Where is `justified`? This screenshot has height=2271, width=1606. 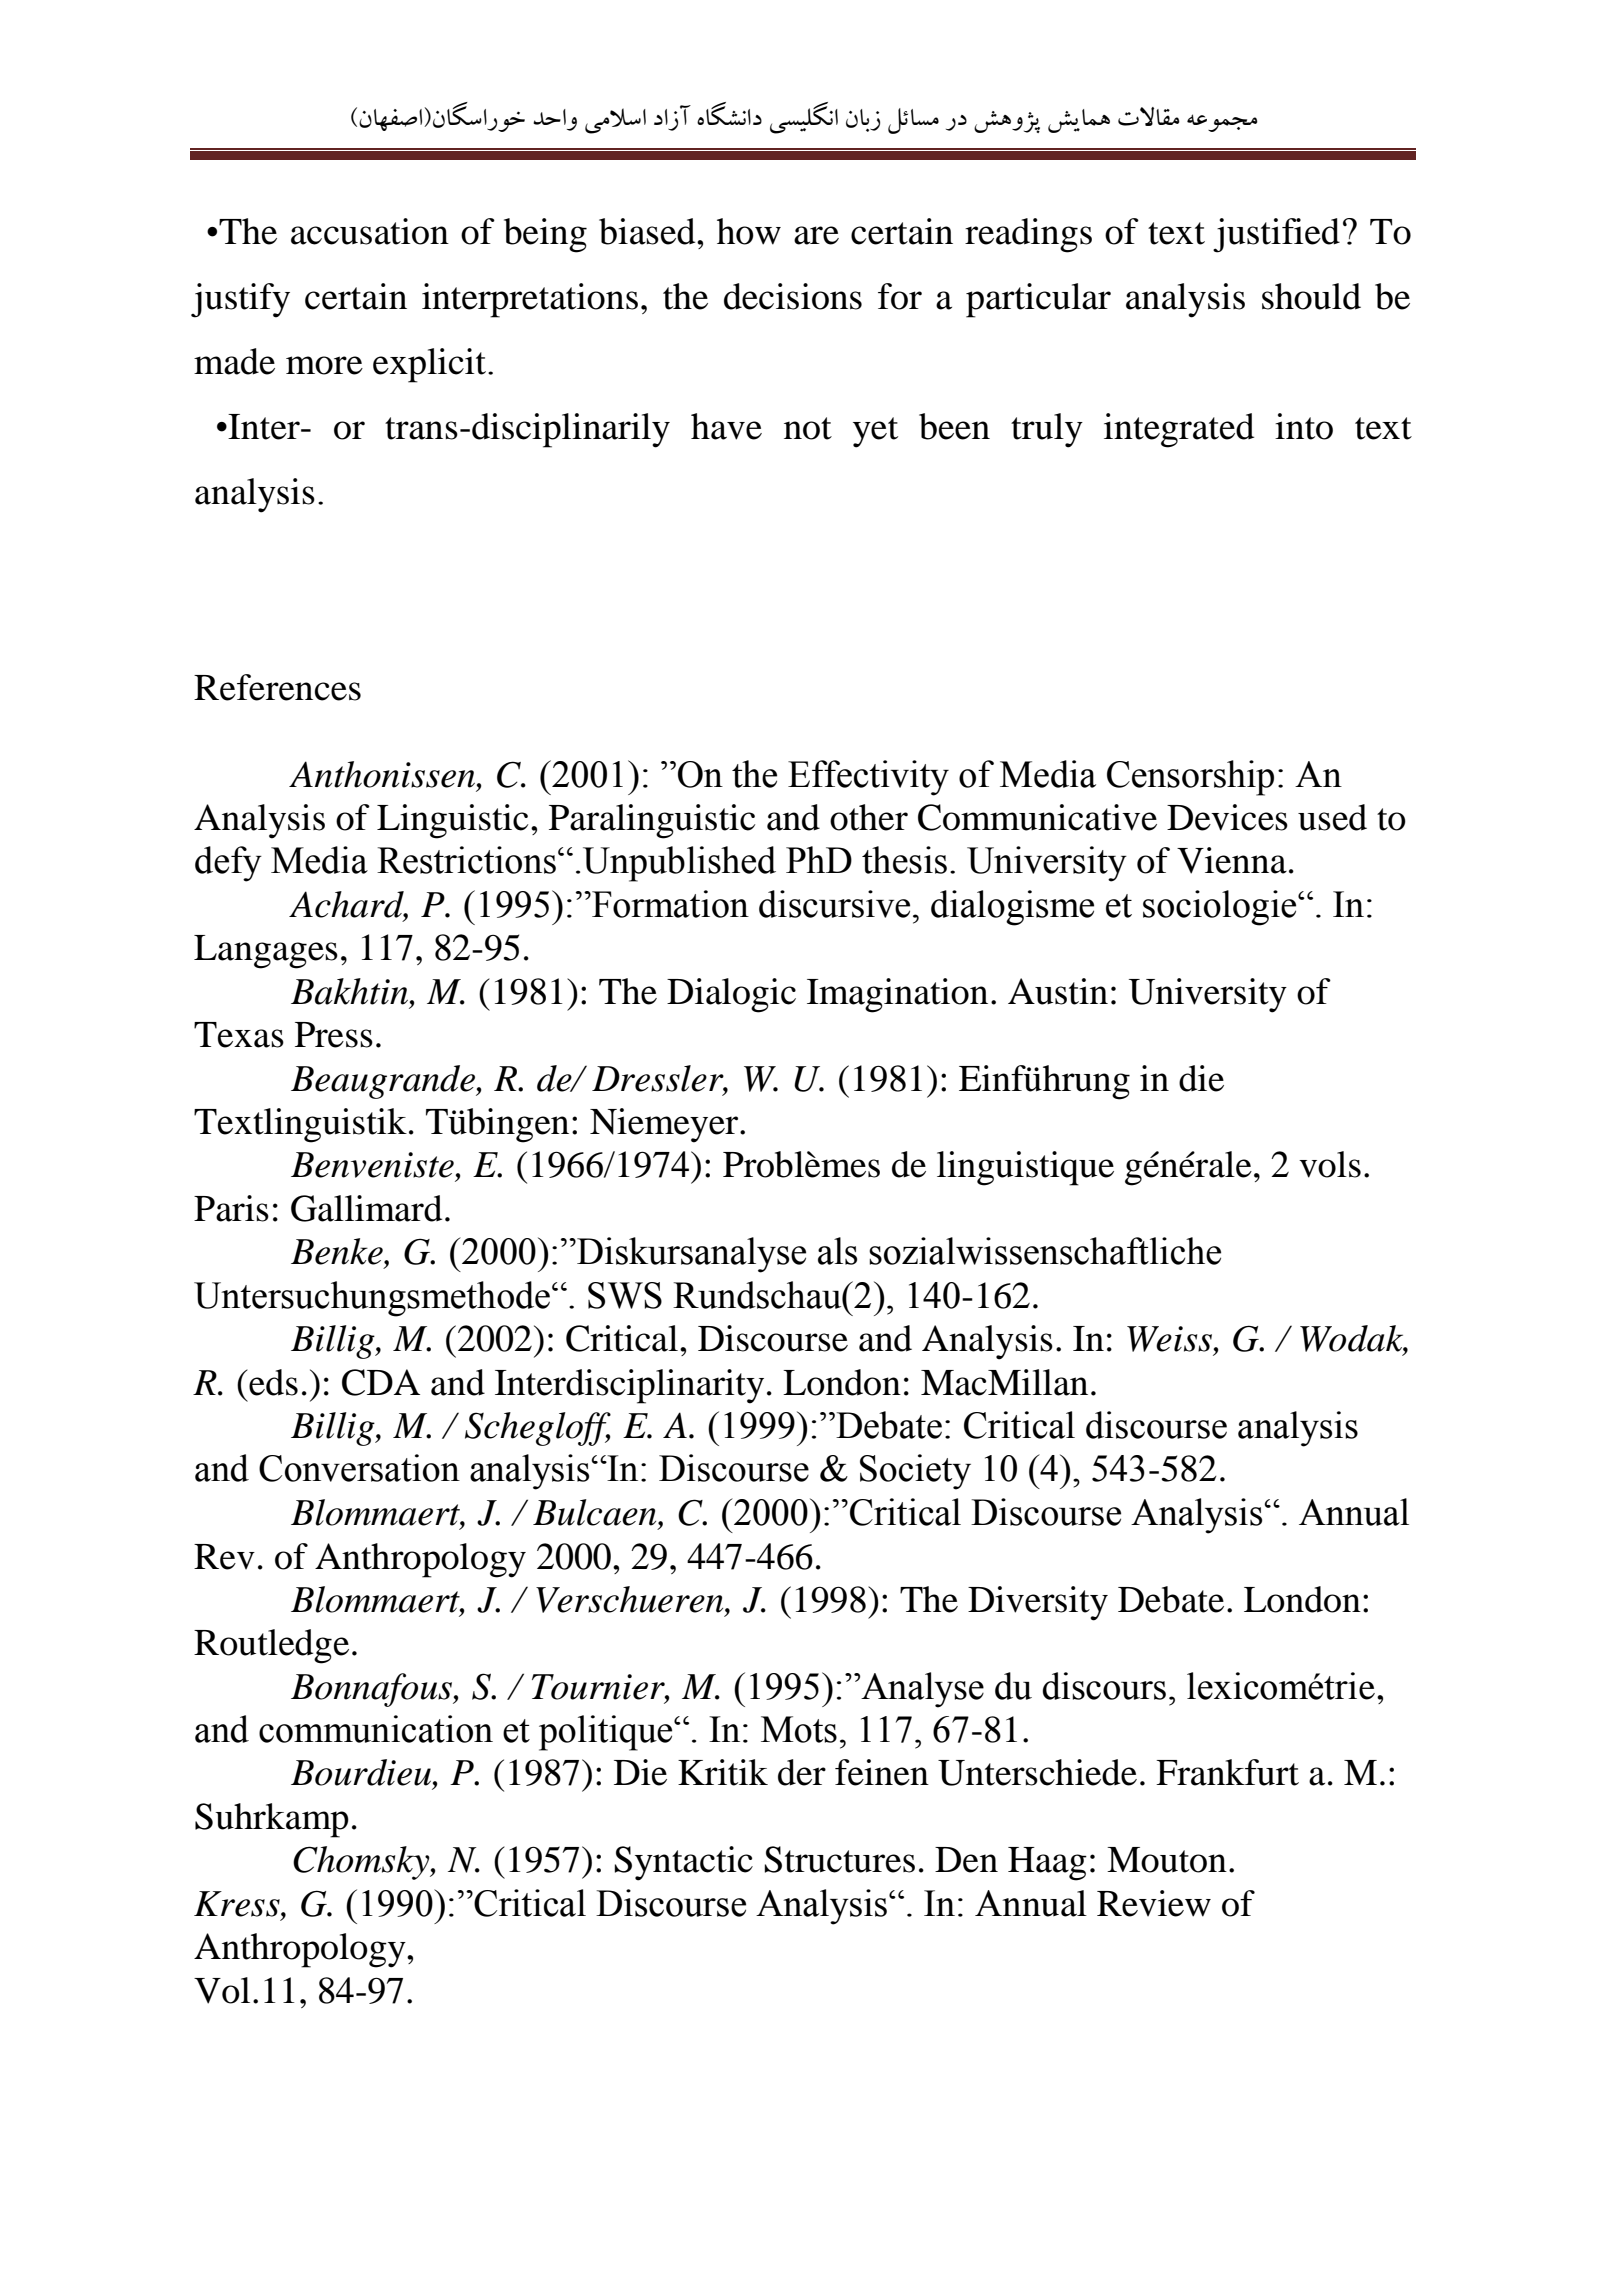
justified is located at coordinates (1276, 235).
